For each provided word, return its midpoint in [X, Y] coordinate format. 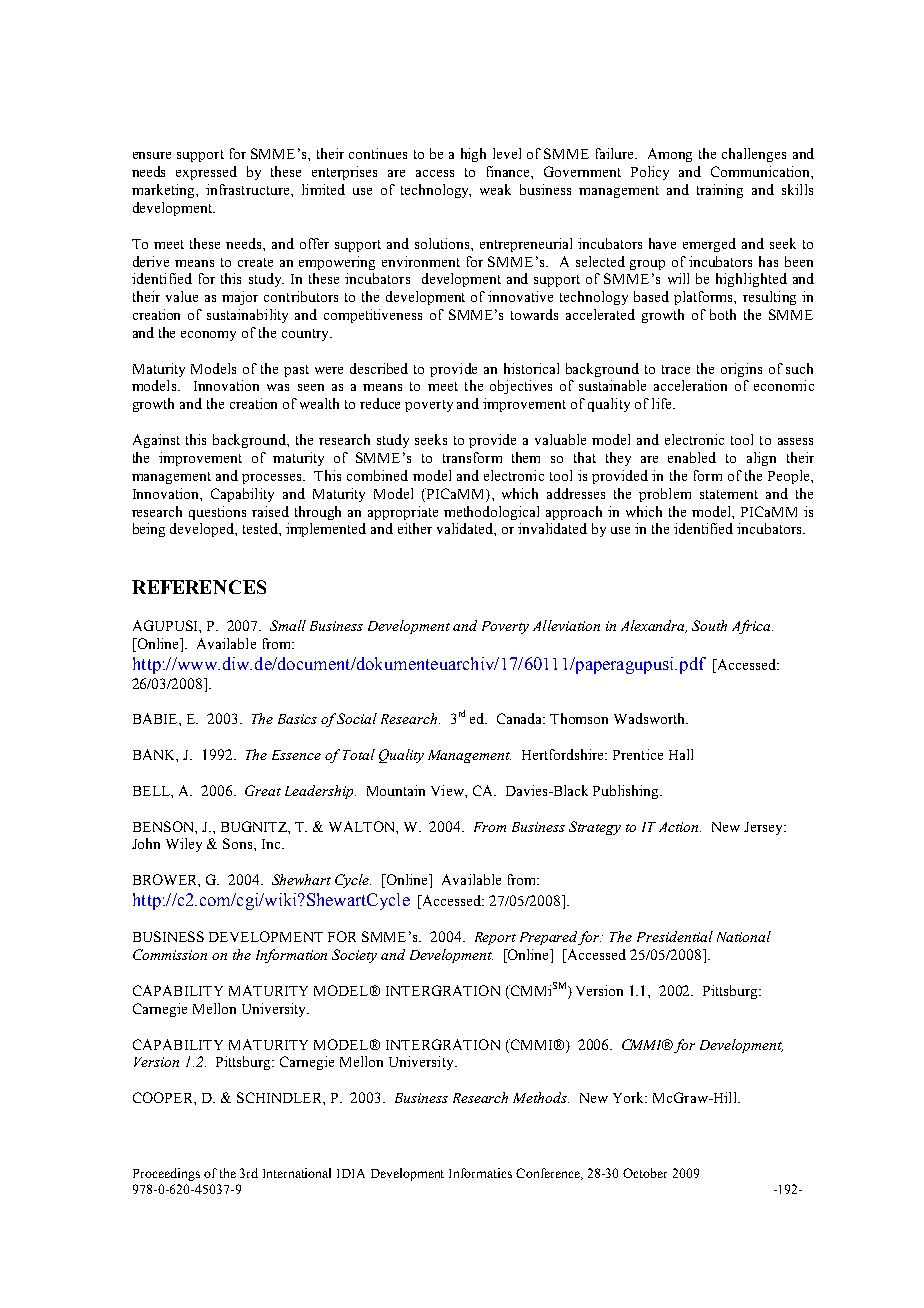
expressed [206, 173]
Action [680, 827]
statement [729, 494]
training [720, 191]
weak [495, 189]
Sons [239, 843]
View [448, 790]
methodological [491, 513]
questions [217, 513]
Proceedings [166, 1174]
